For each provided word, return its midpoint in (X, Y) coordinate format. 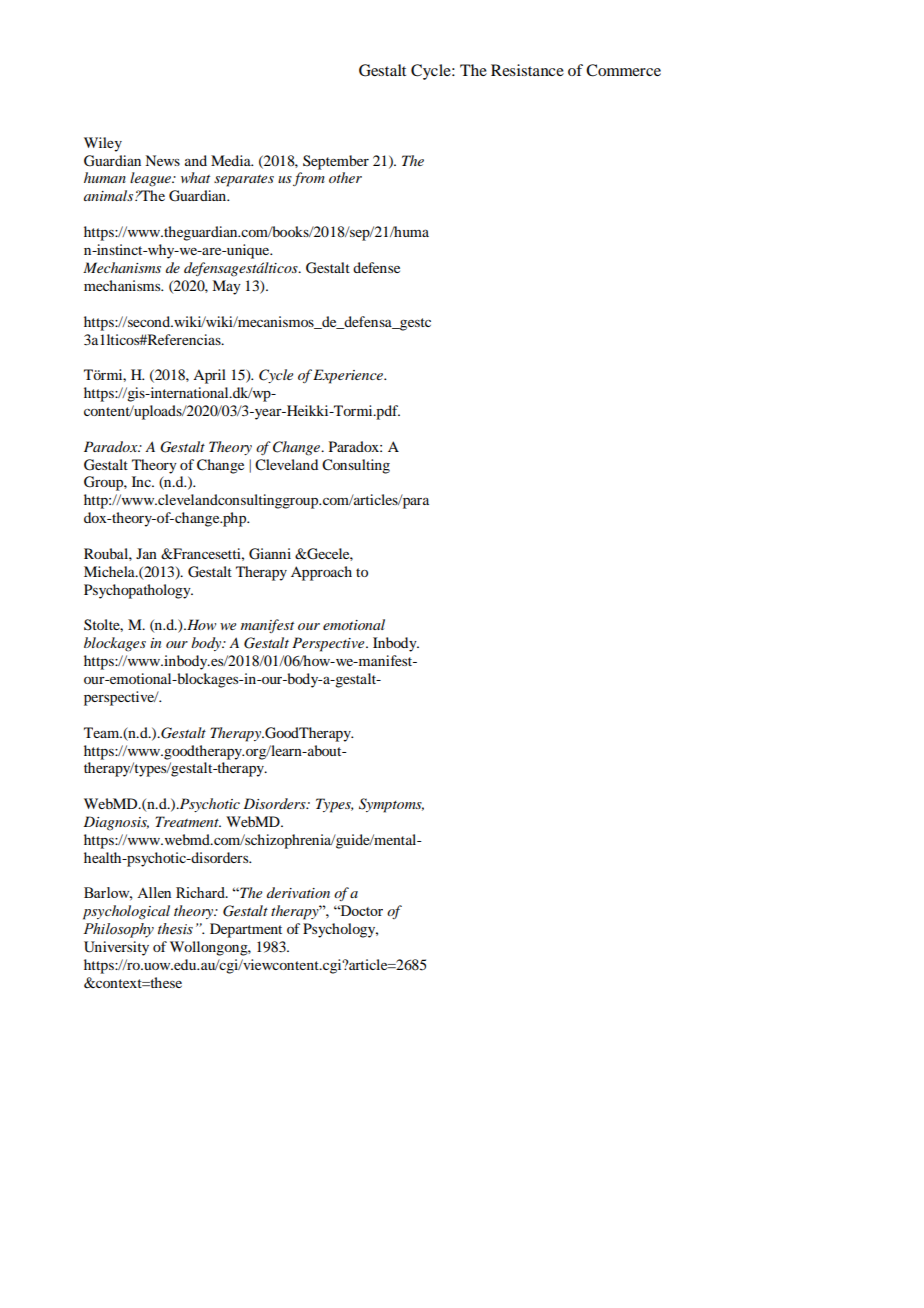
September (336, 162)
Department (246, 930)
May (226, 287)
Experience (349, 376)
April (209, 376)
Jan (146, 553)
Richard (201, 892)
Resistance (527, 70)
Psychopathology (138, 591)
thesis (175, 929)
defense (376, 267)
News (162, 160)
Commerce (623, 70)
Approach (321, 573)
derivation (298, 892)
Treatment (188, 821)
